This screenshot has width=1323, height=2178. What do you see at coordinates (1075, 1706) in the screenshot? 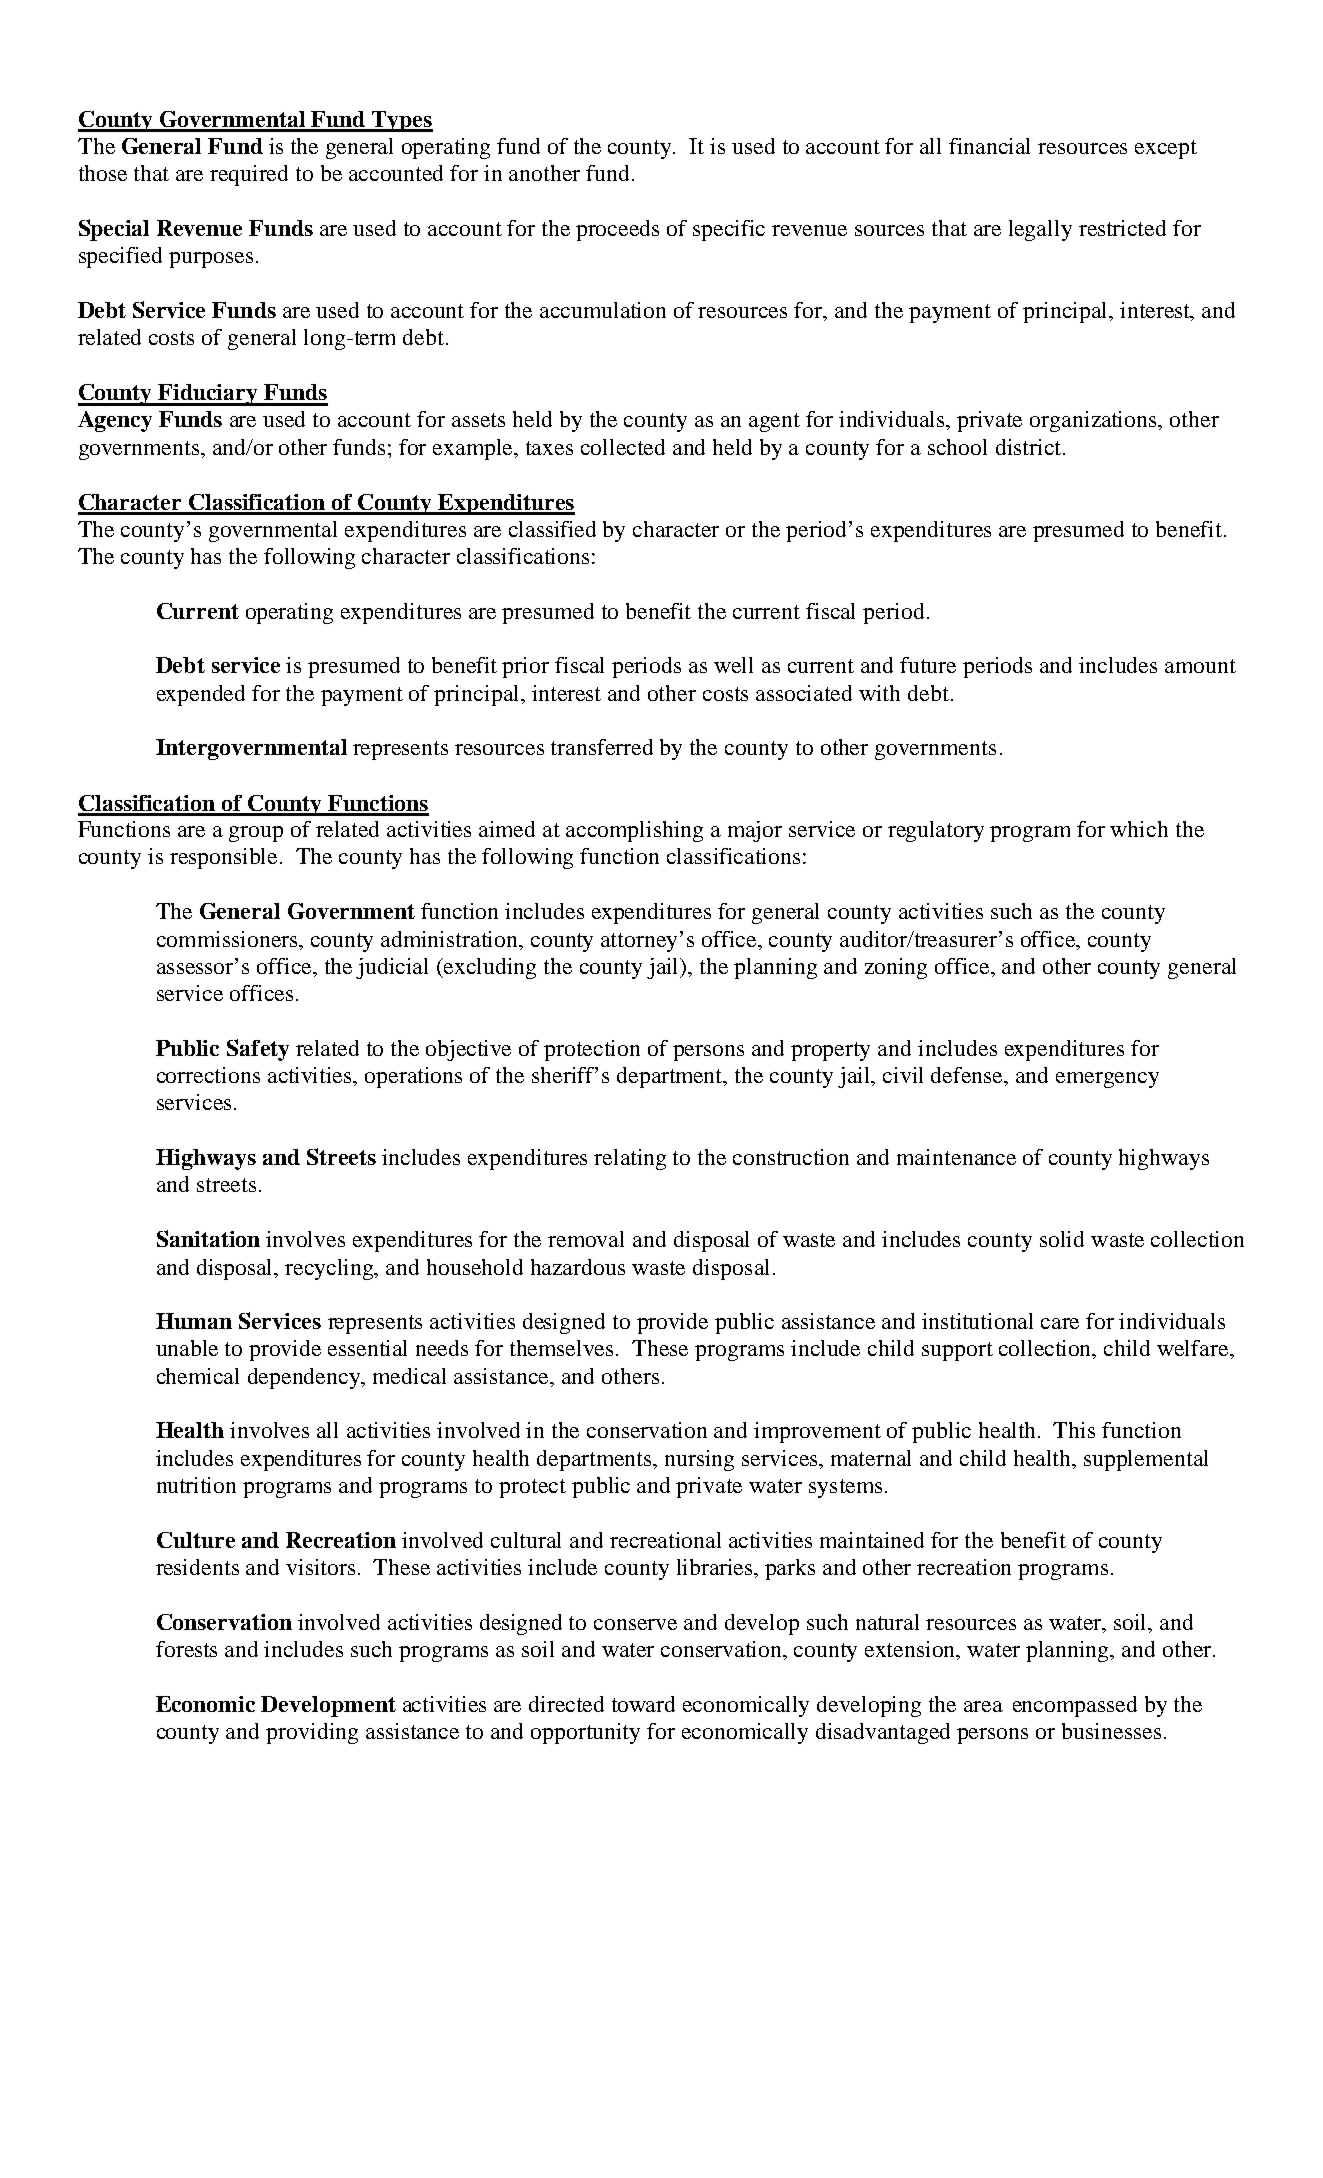
I see `encompassed` at bounding box center [1075, 1706].
